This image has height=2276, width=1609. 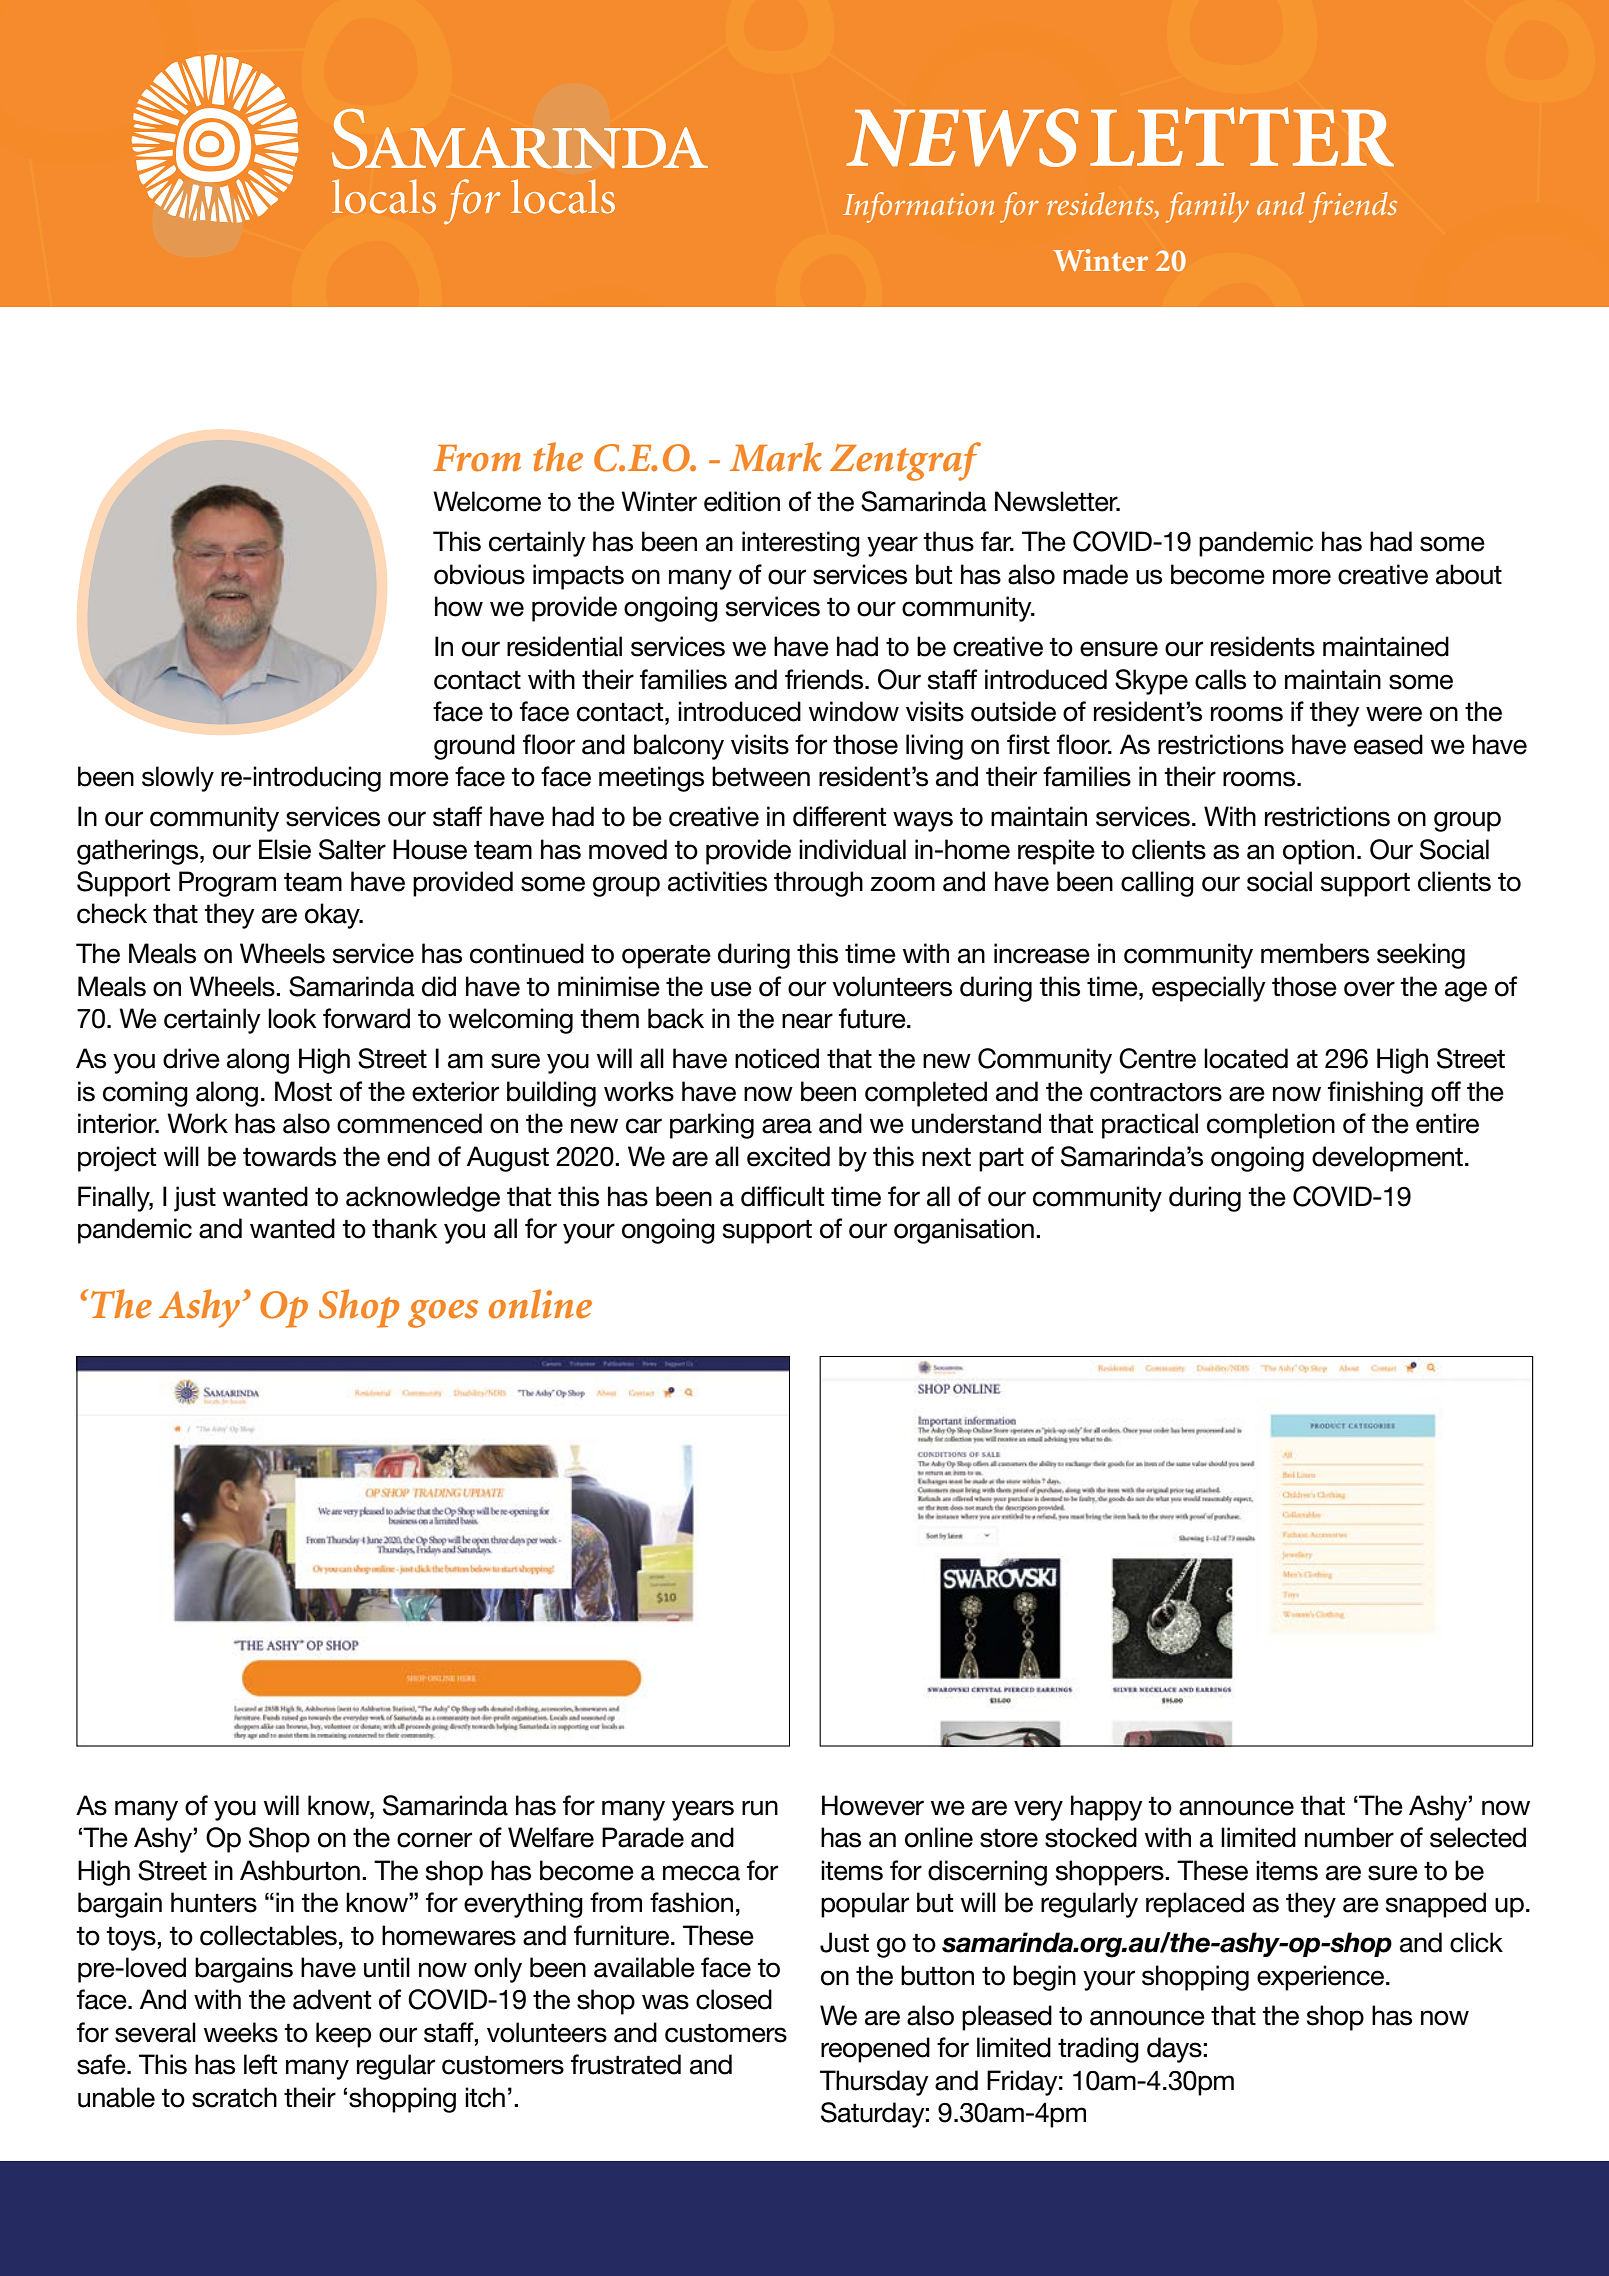 What do you see at coordinates (1207, 207) in the image?
I see `family` at bounding box center [1207, 207].
